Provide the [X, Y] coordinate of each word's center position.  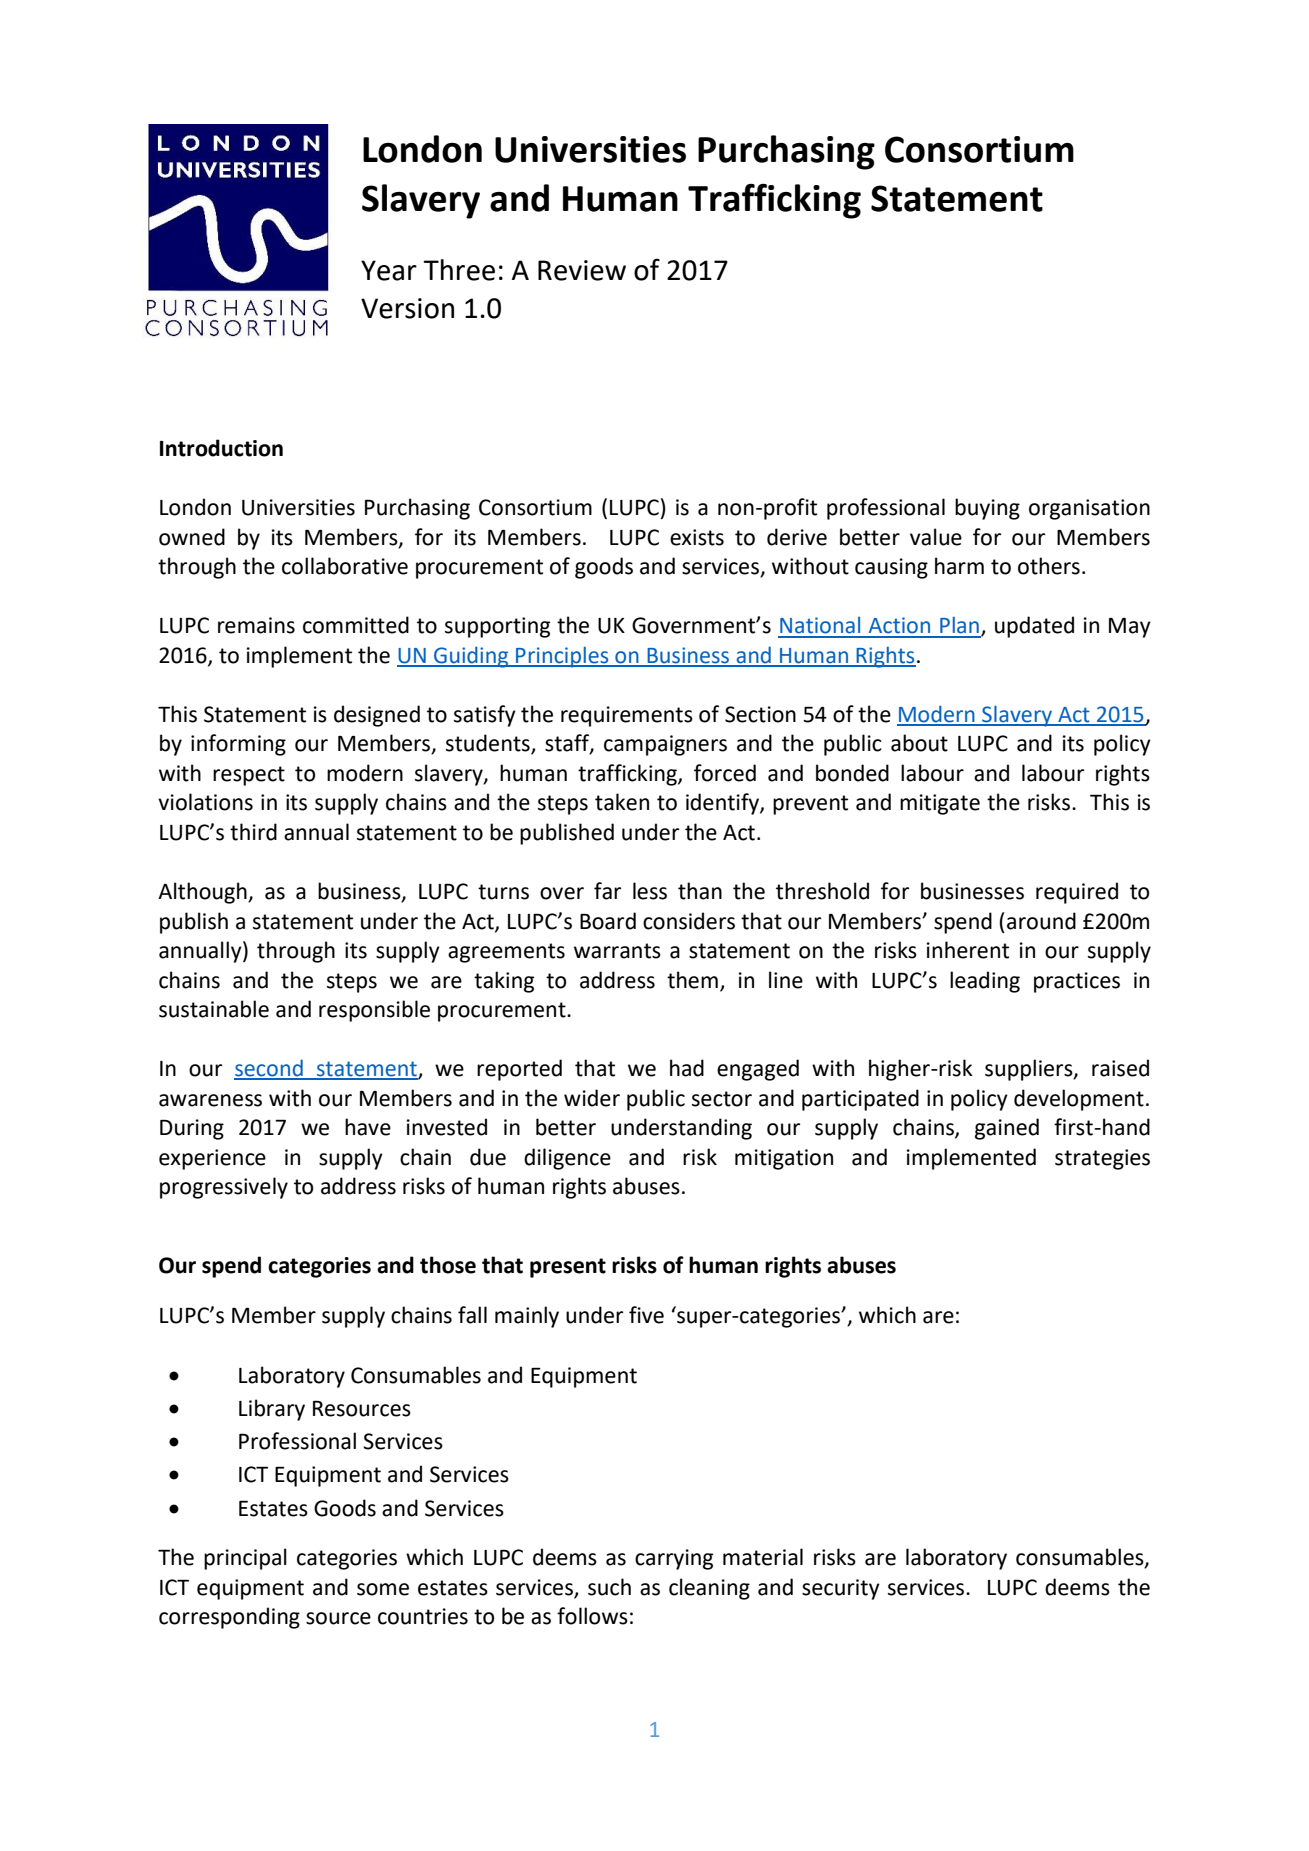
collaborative [345, 566]
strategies [1102, 1159]
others [1049, 566]
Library [272, 1410]
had [687, 1068]
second [269, 1069]
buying [987, 509]
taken [622, 802]
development [1079, 1100]
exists [697, 537]
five [646, 1315]
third [253, 832]
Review [582, 270]
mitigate [940, 804]
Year [389, 270]
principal [245, 1559]
